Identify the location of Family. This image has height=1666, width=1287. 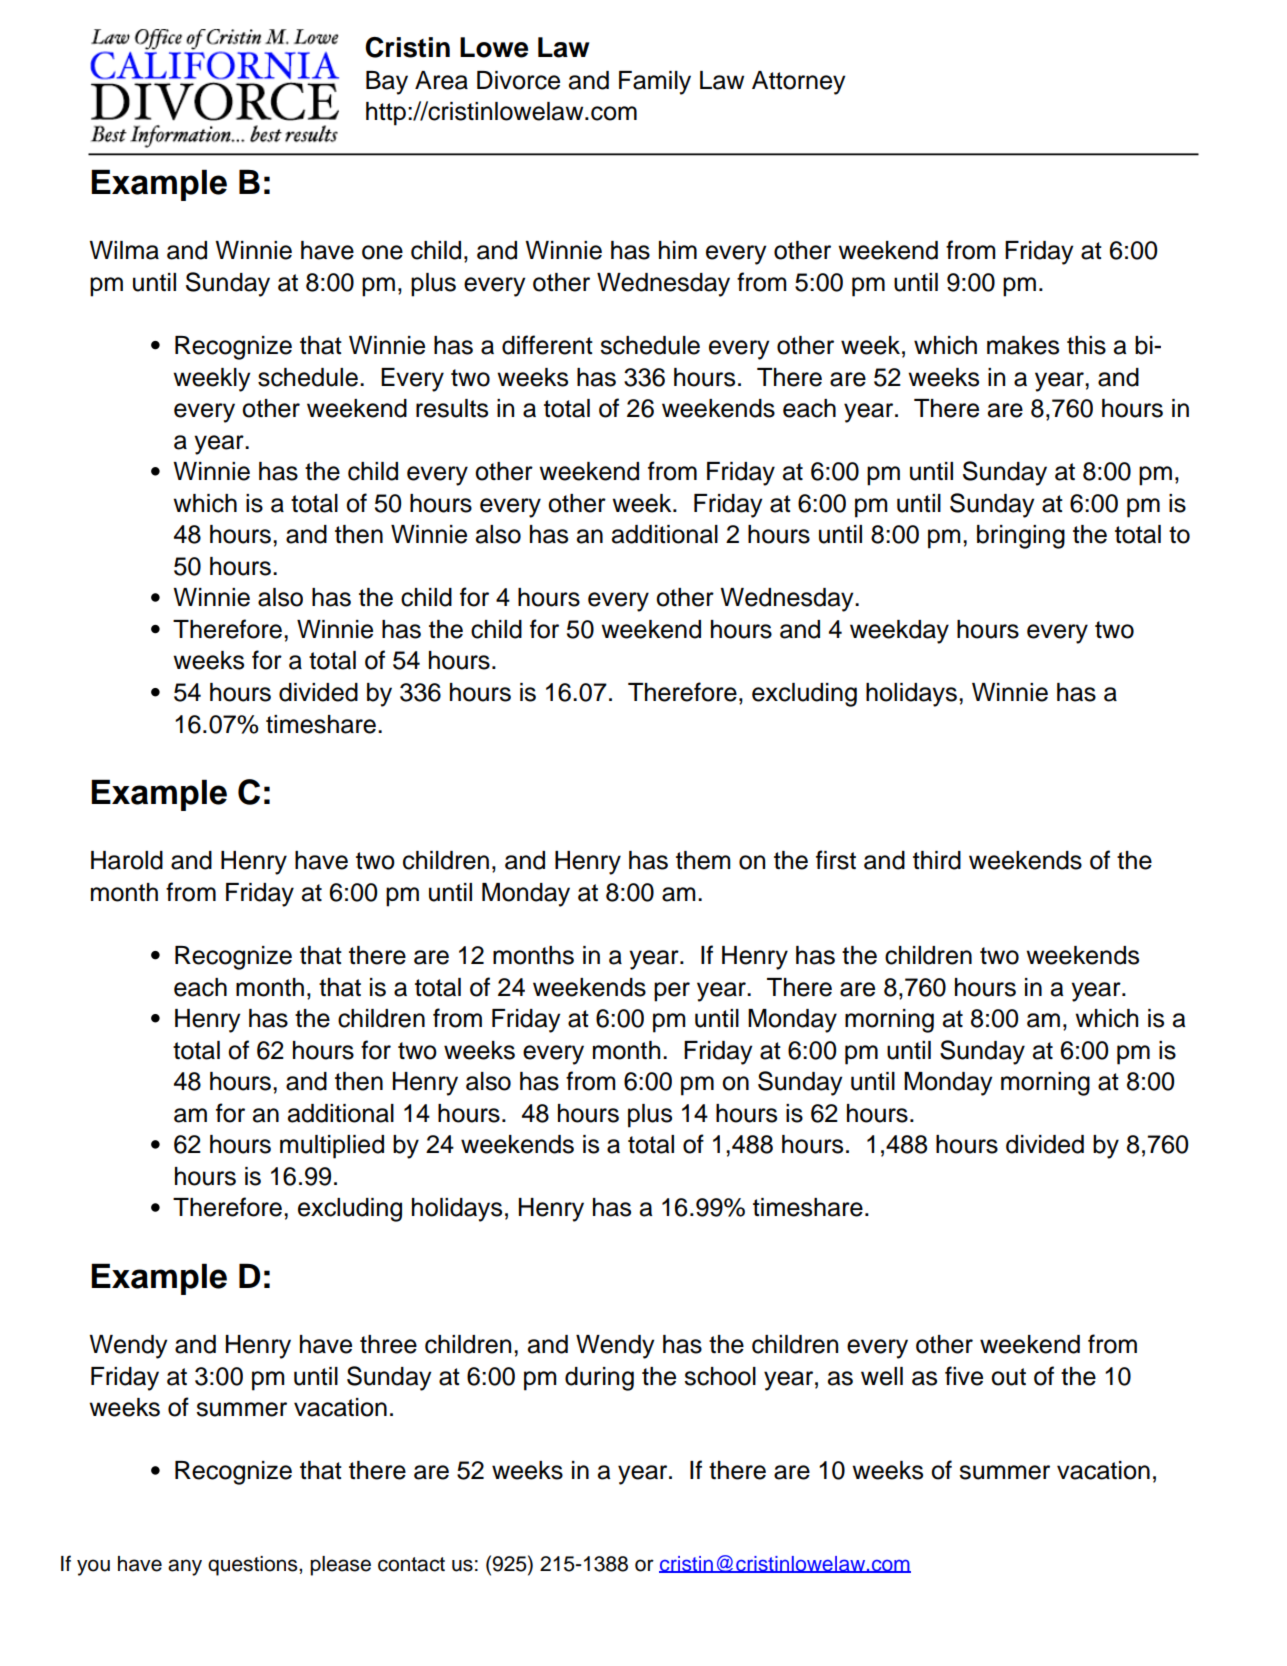
(655, 83).
